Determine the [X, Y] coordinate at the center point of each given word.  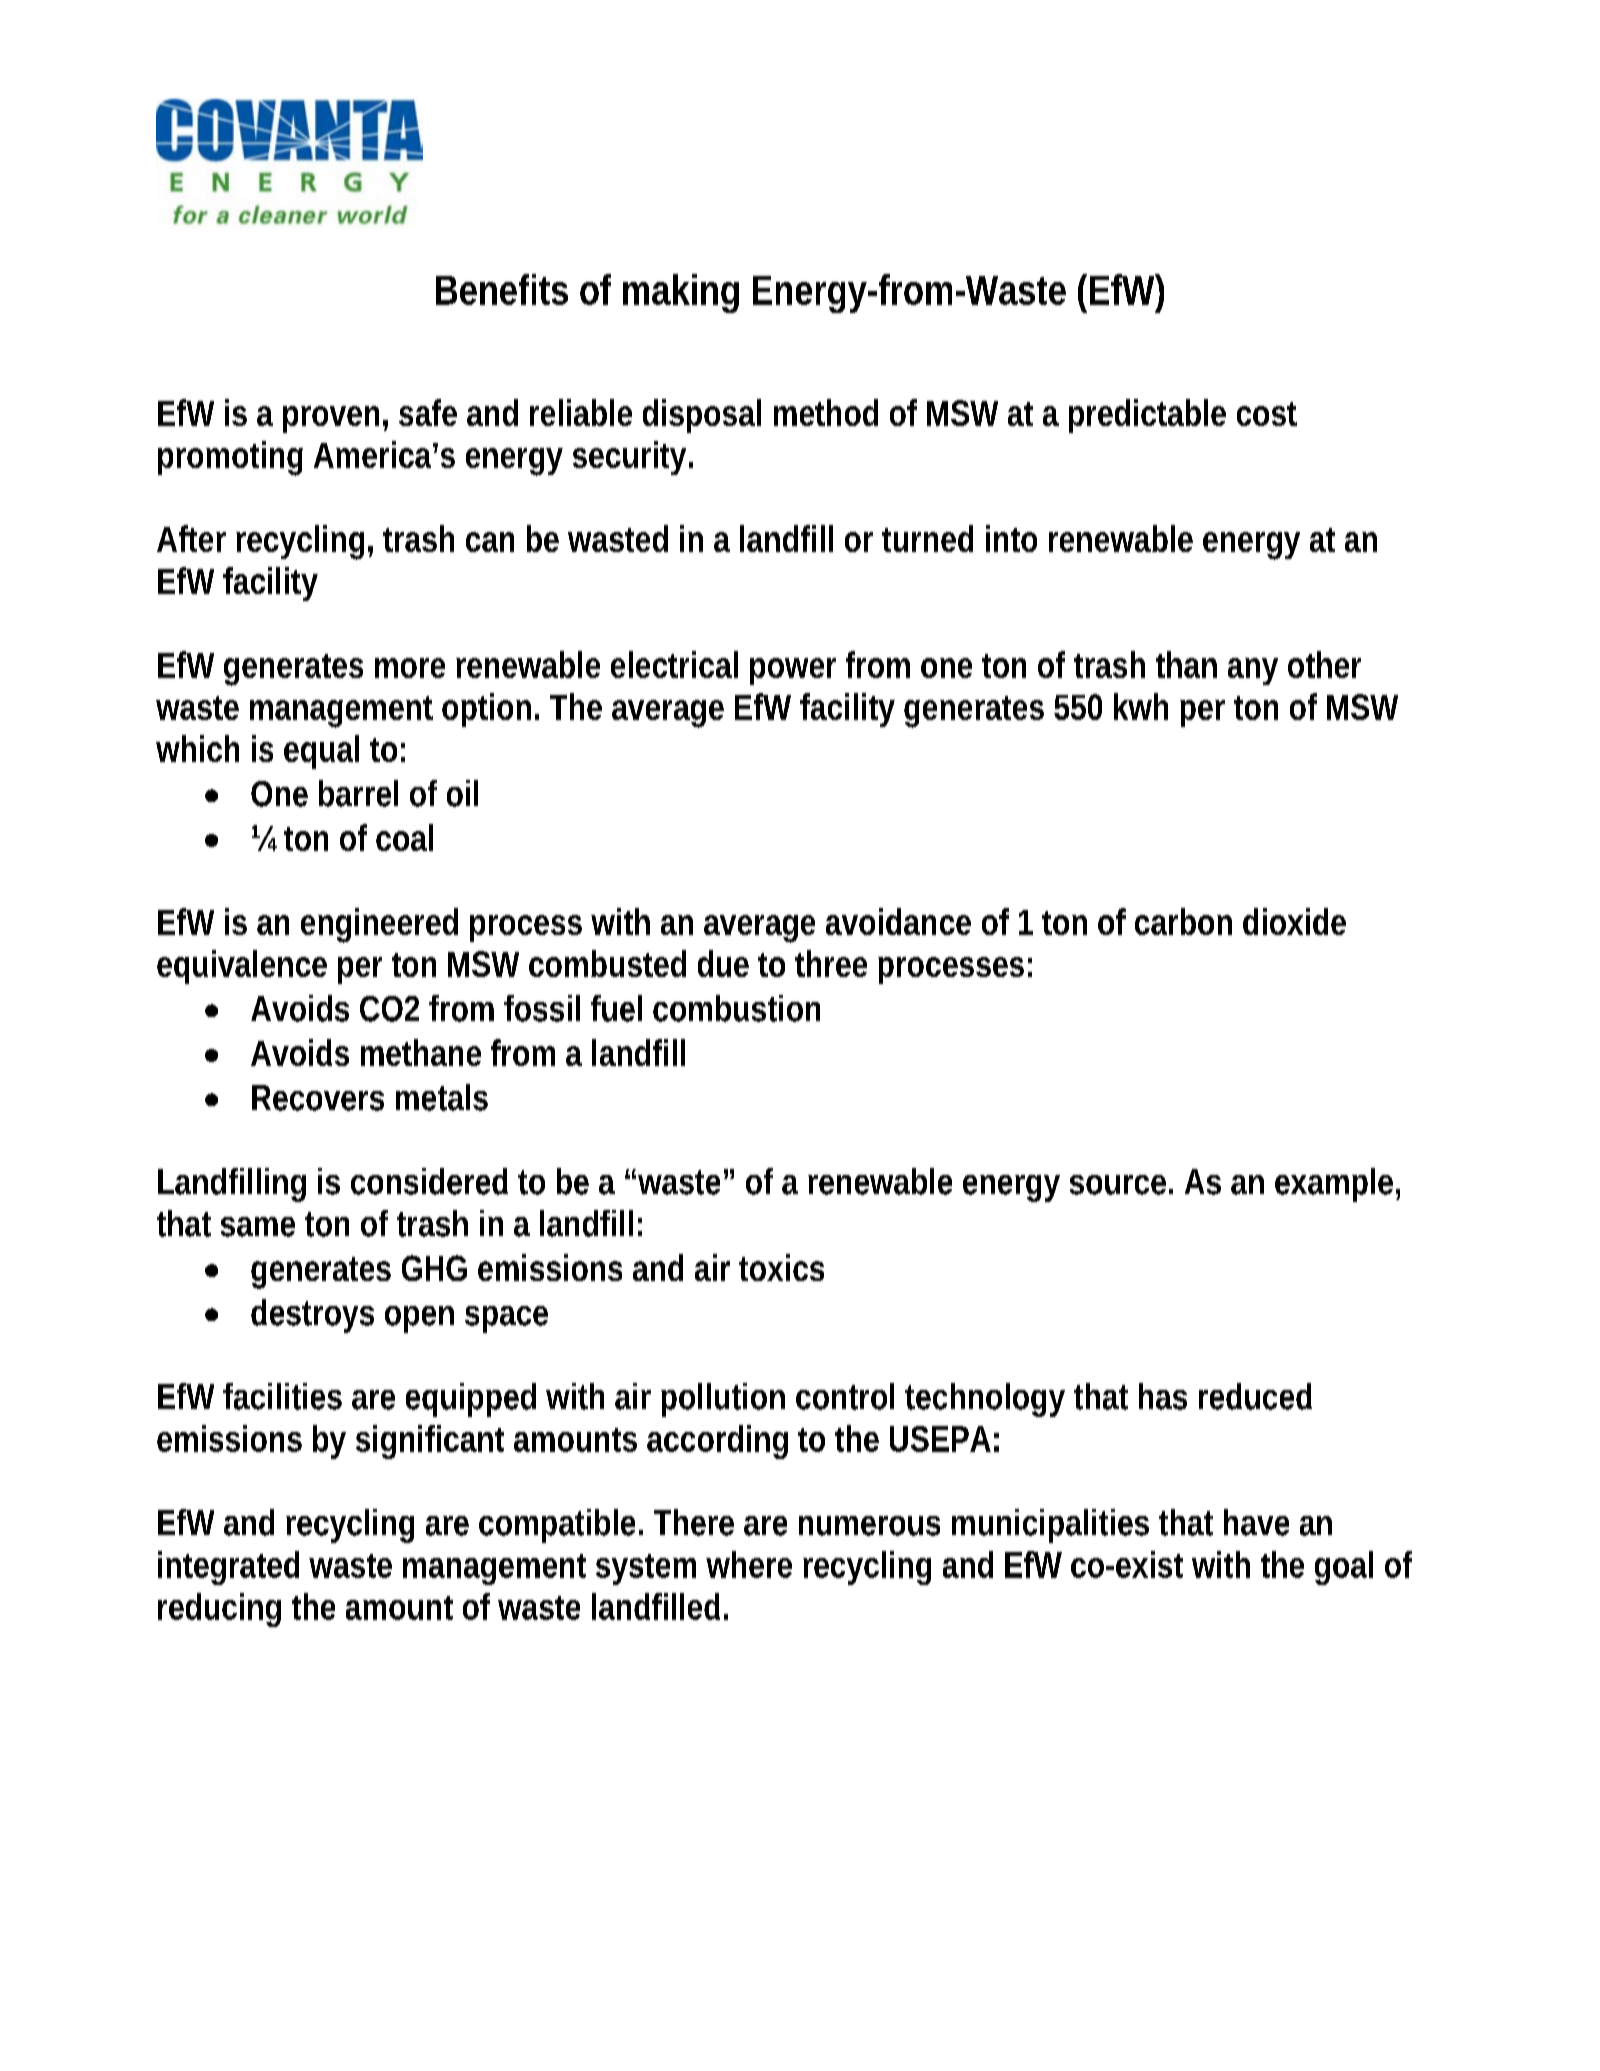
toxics [781, 1267]
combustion [736, 1008]
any [1253, 671]
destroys [312, 1316]
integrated [228, 1568]
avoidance [898, 921]
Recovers [318, 1098]
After [191, 538]
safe [428, 412]
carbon [1183, 921]
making [681, 293]
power [793, 671]
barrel [358, 793]
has [1163, 1396]
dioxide [1294, 921]
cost [1267, 414]
